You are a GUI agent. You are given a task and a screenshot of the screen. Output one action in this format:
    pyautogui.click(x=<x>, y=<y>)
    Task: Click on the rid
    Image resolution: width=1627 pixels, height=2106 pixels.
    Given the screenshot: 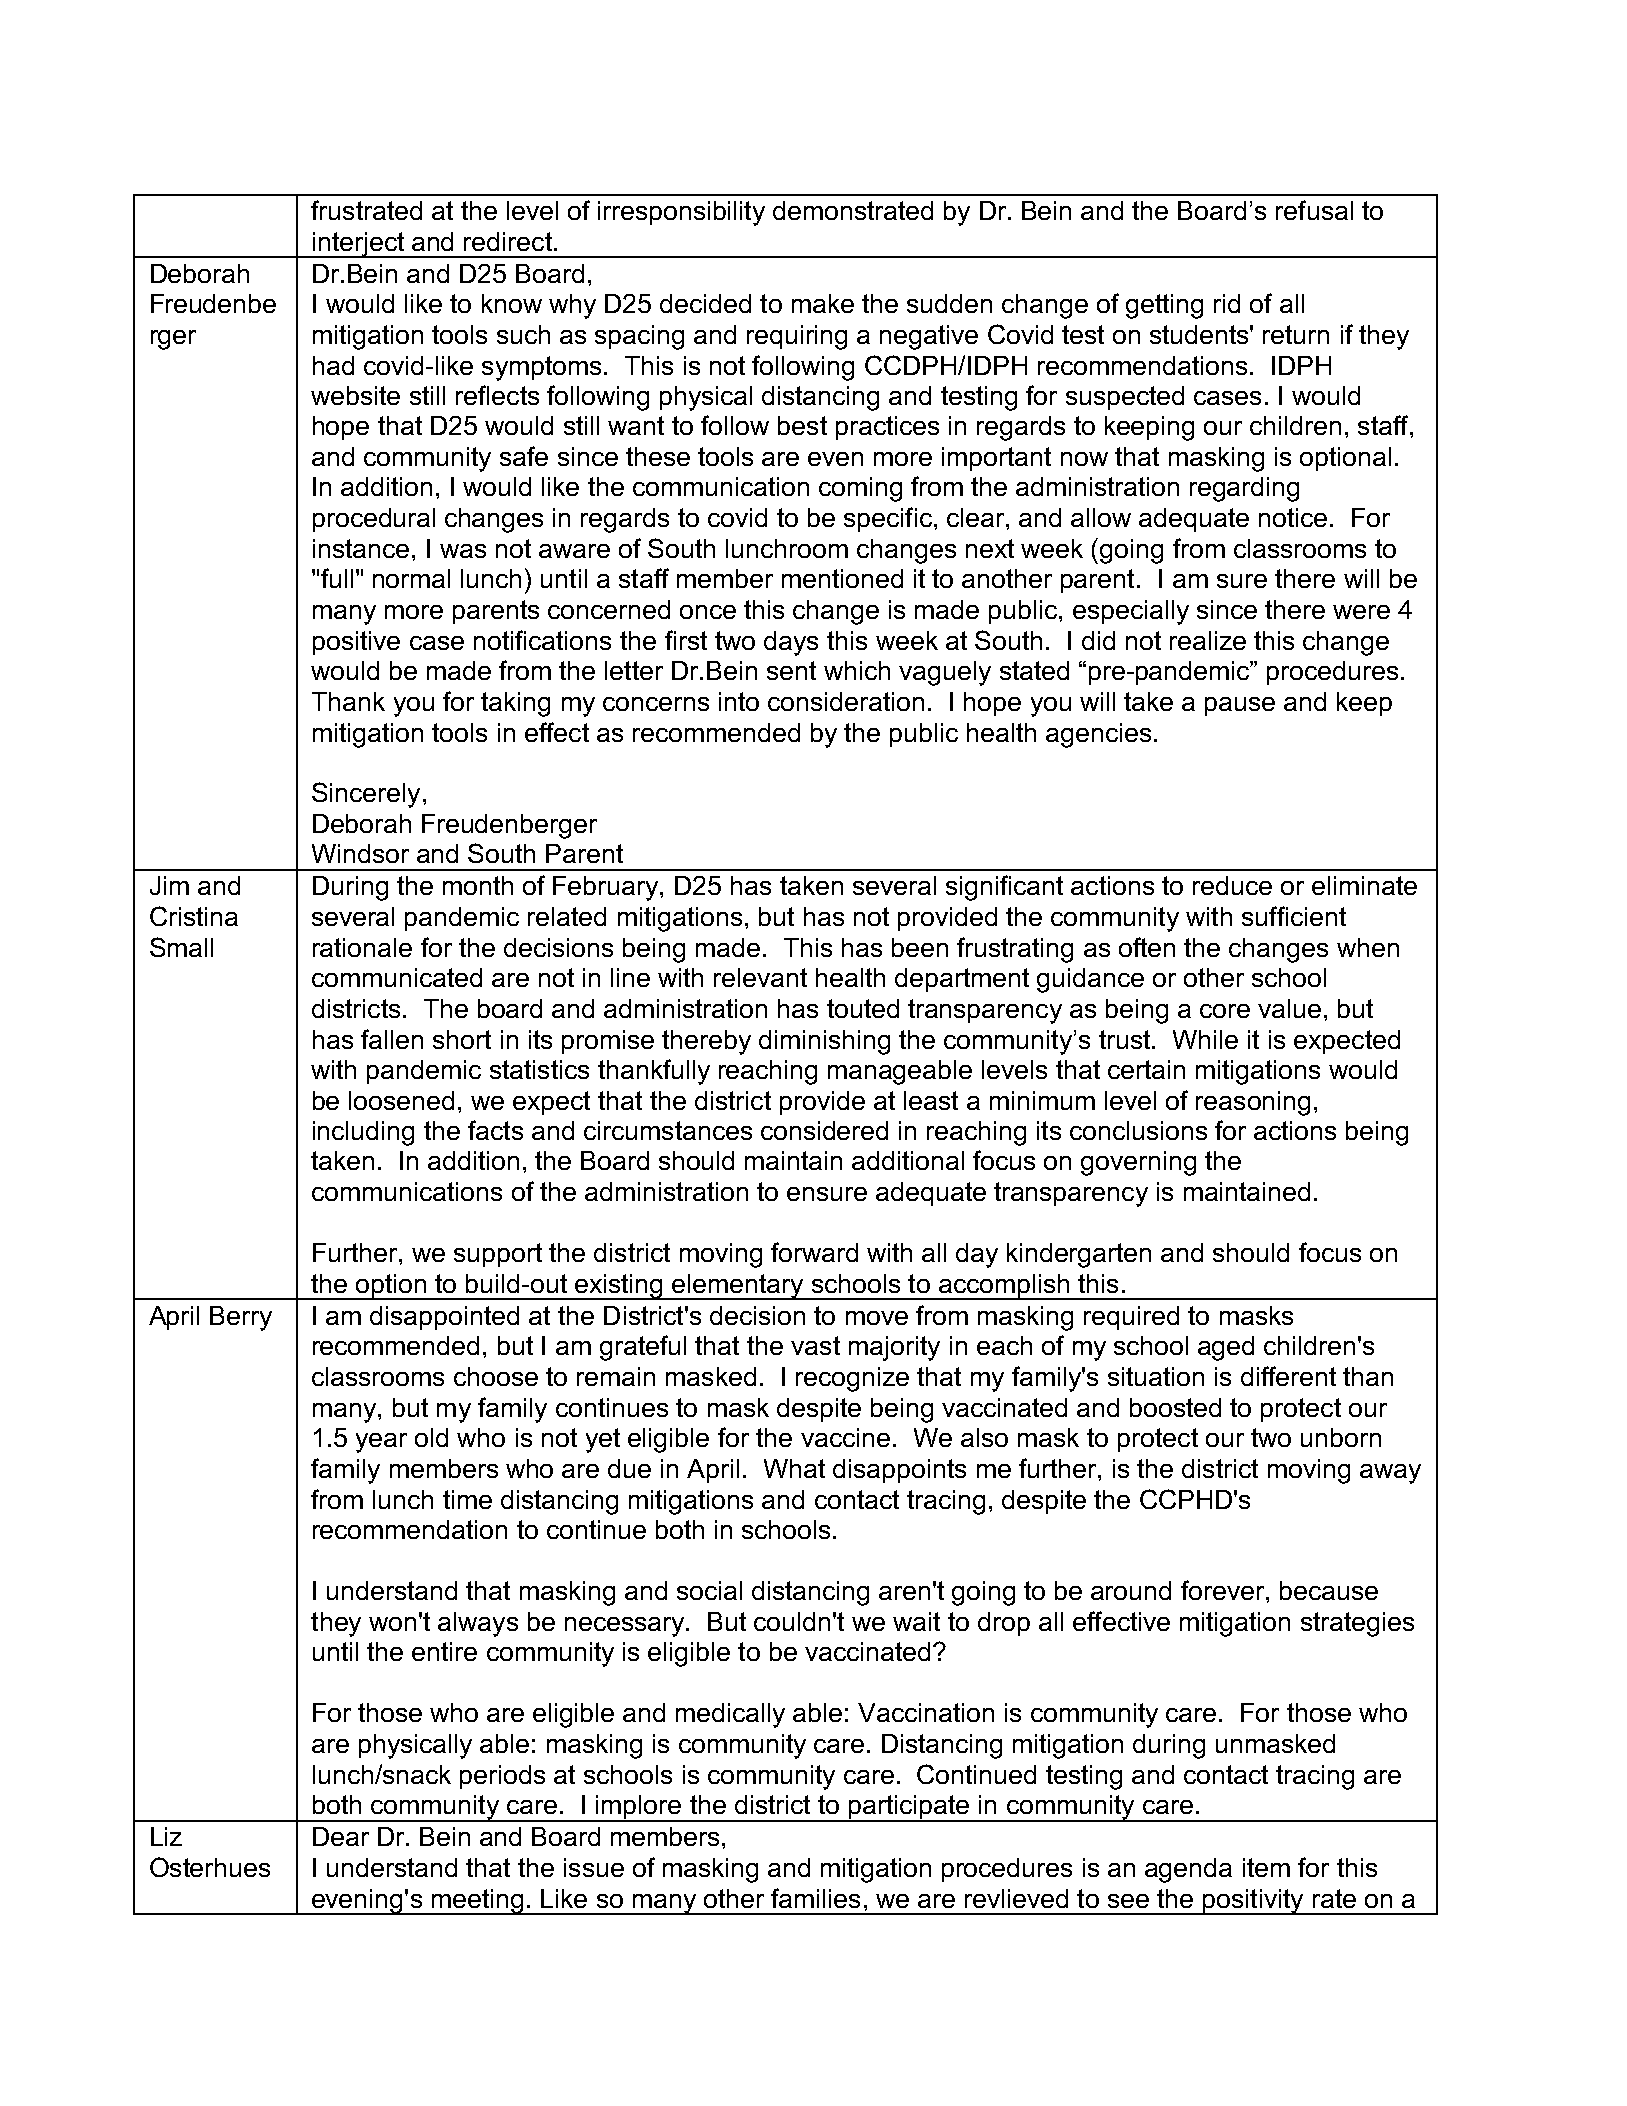 What is the action you would take?
    pyautogui.click(x=1227, y=303)
